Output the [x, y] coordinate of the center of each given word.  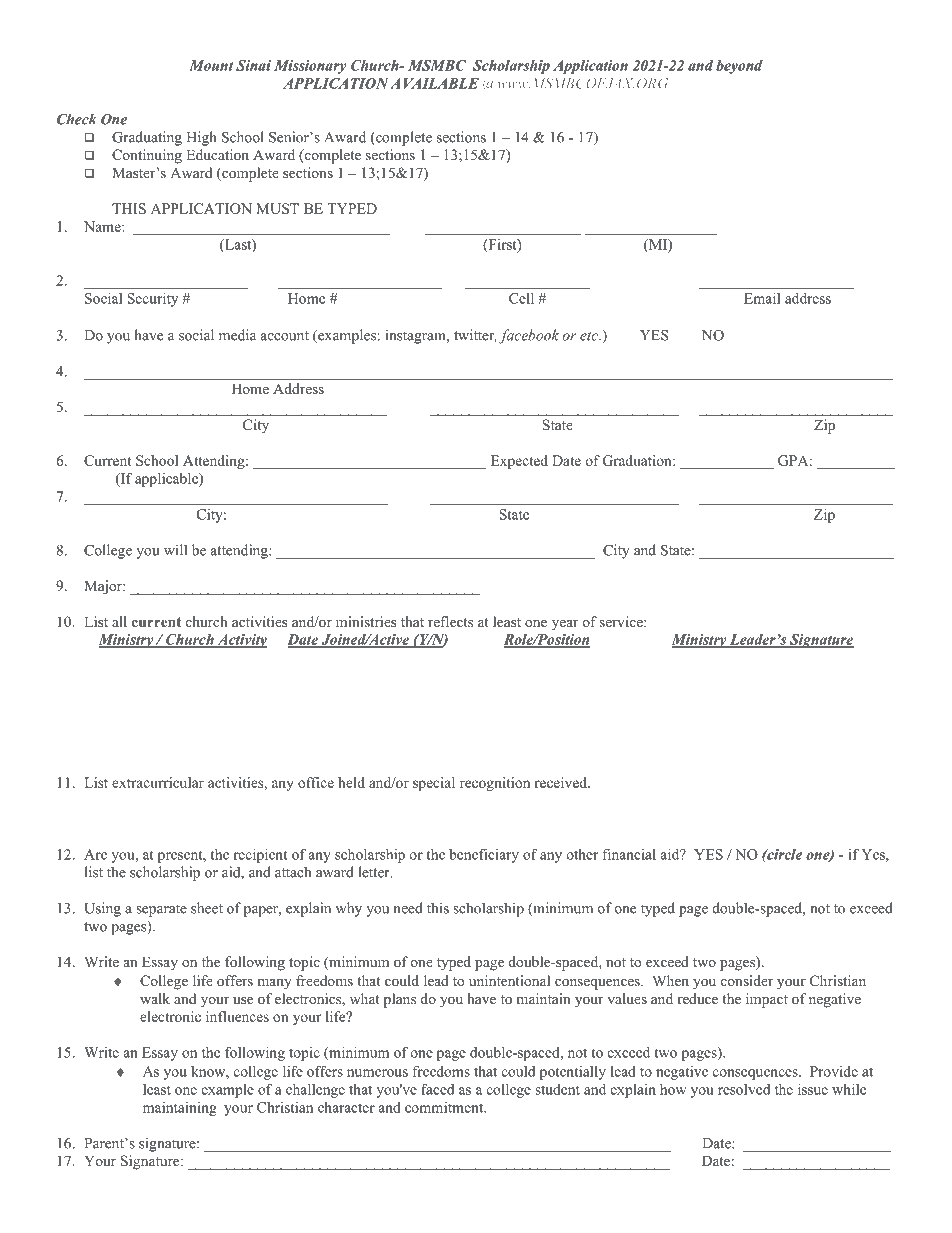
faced [437, 1089]
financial [629, 854]
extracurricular [158, 782]
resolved [744, 1089]
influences [237, 1016]
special [434, 784]
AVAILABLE [434, 83]
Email [762, 298]
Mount [211, 65]
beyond [739, 67]
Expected [519, 462]
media [237, 335]
